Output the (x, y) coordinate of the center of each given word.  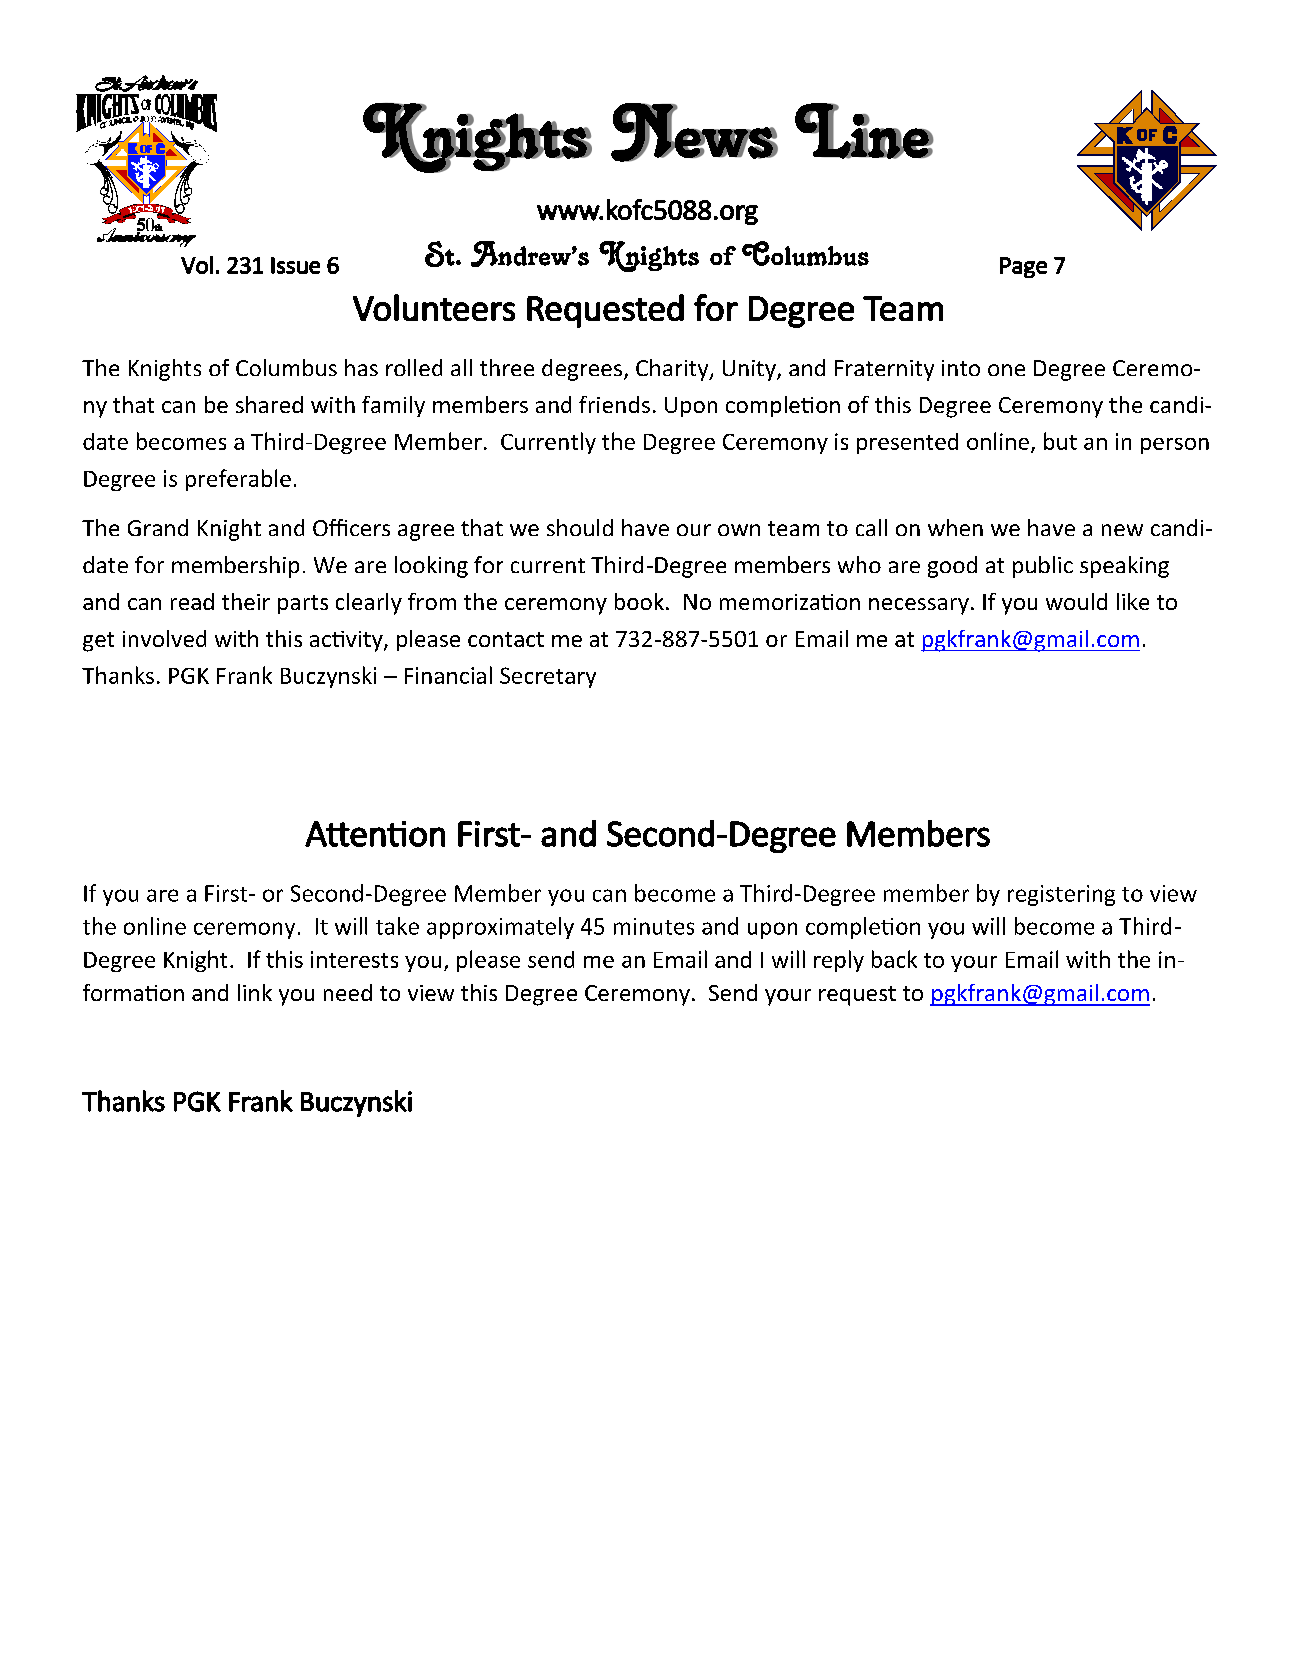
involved (164, 638)
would (1076, 601)
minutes (654, 926)
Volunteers (434, 307)
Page (1023, 267)
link (255, 992)
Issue (295, 265)
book (639, 601)
